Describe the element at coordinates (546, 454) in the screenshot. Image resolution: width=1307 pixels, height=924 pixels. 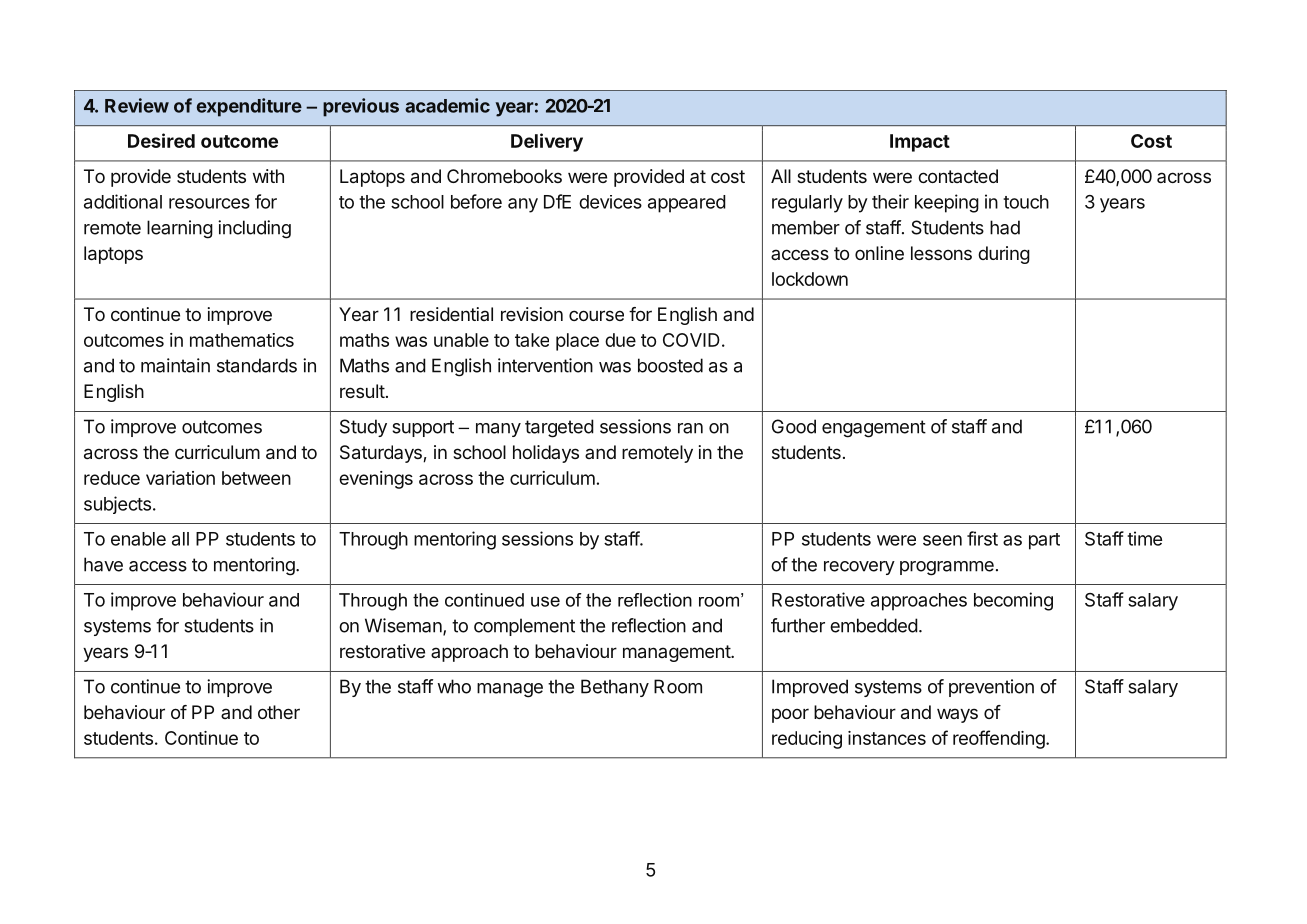
I see `holidays` at that location.
